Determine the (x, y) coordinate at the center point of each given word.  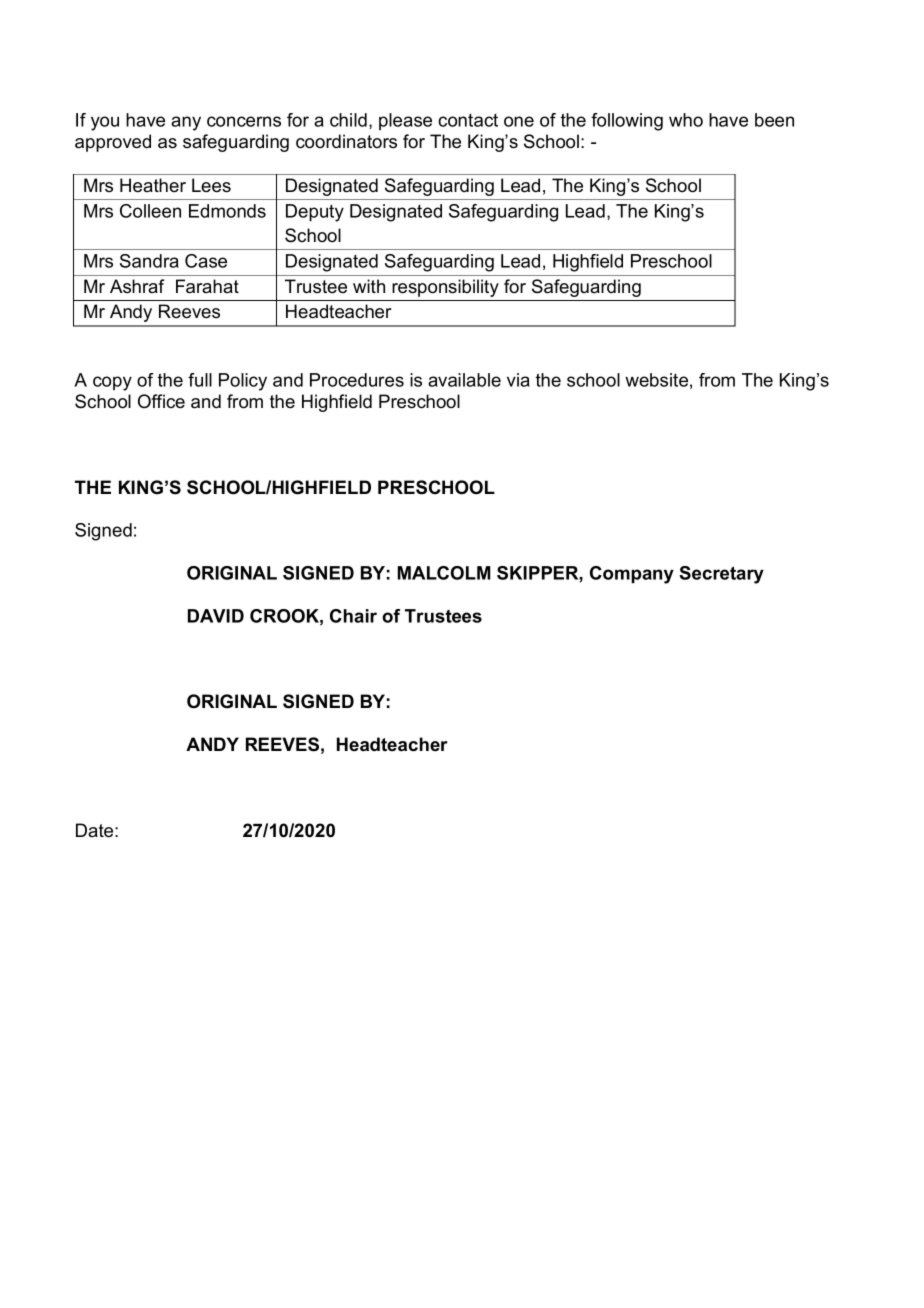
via (518, 380)
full (200, 380)
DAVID (216, 616)
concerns (244, 121)
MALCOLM (444, 573)
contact (468, 120)
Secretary (721, 575)
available (464, 380)
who (686, 120)
